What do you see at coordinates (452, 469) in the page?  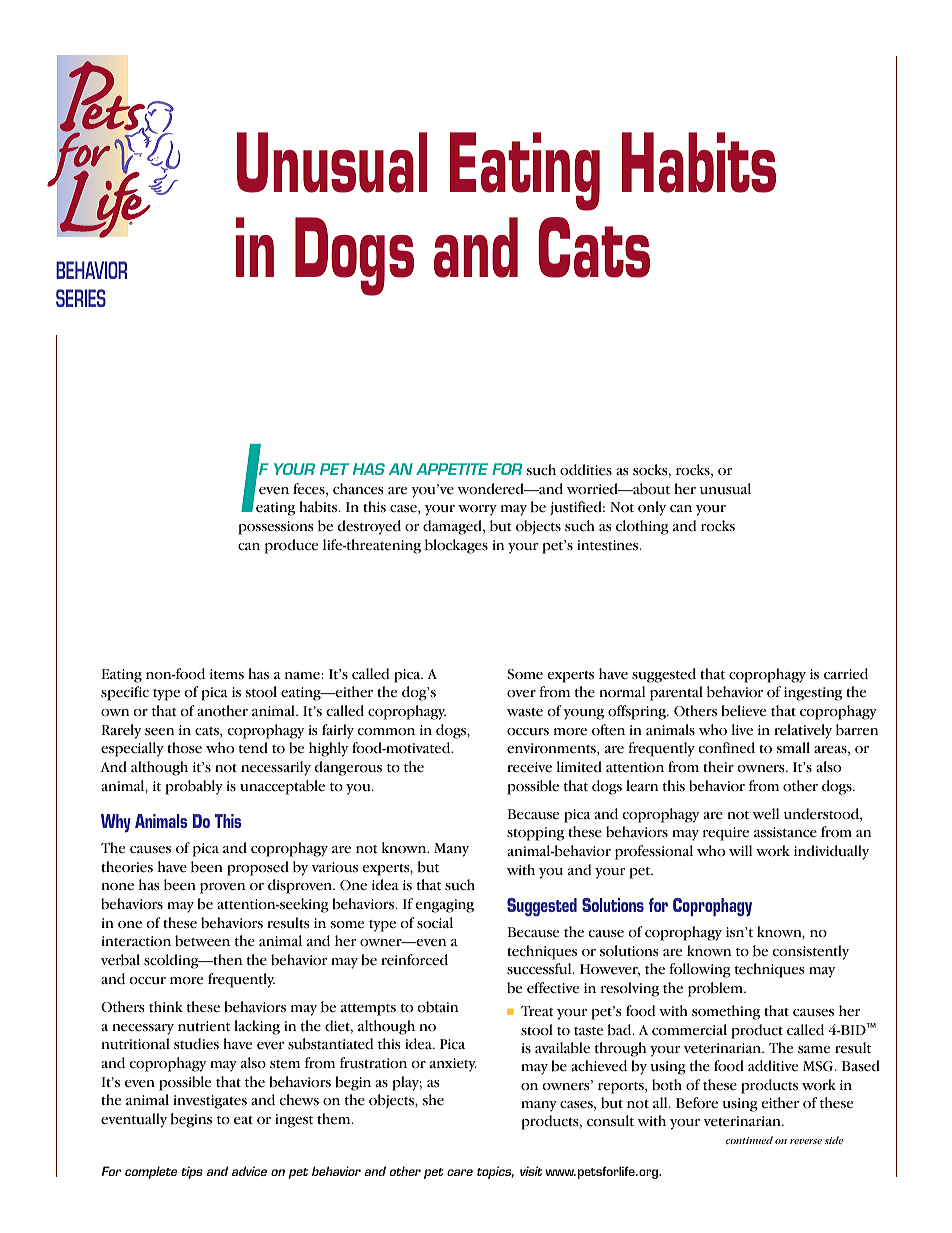 I see `APPETITE` at bounding box center [452, 469].
